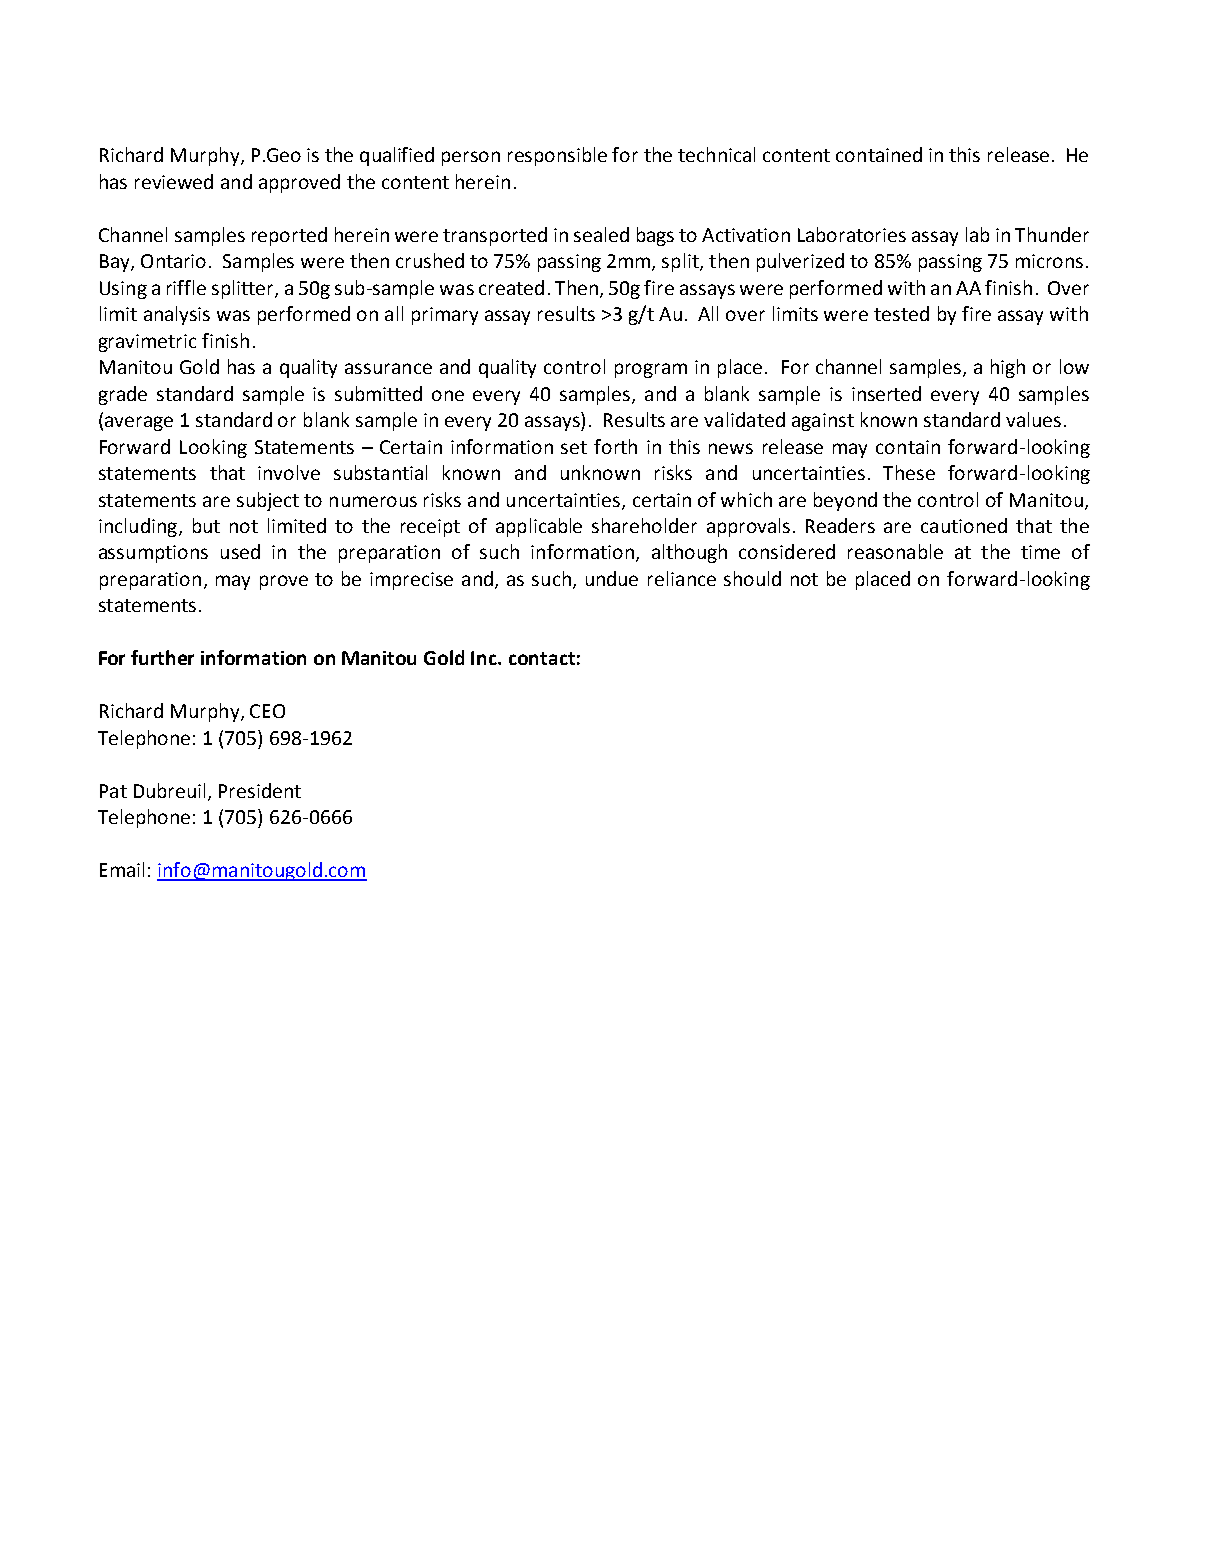 The width and height of the image is (1206, 1561). I want to click on should, so click(752, 578).
